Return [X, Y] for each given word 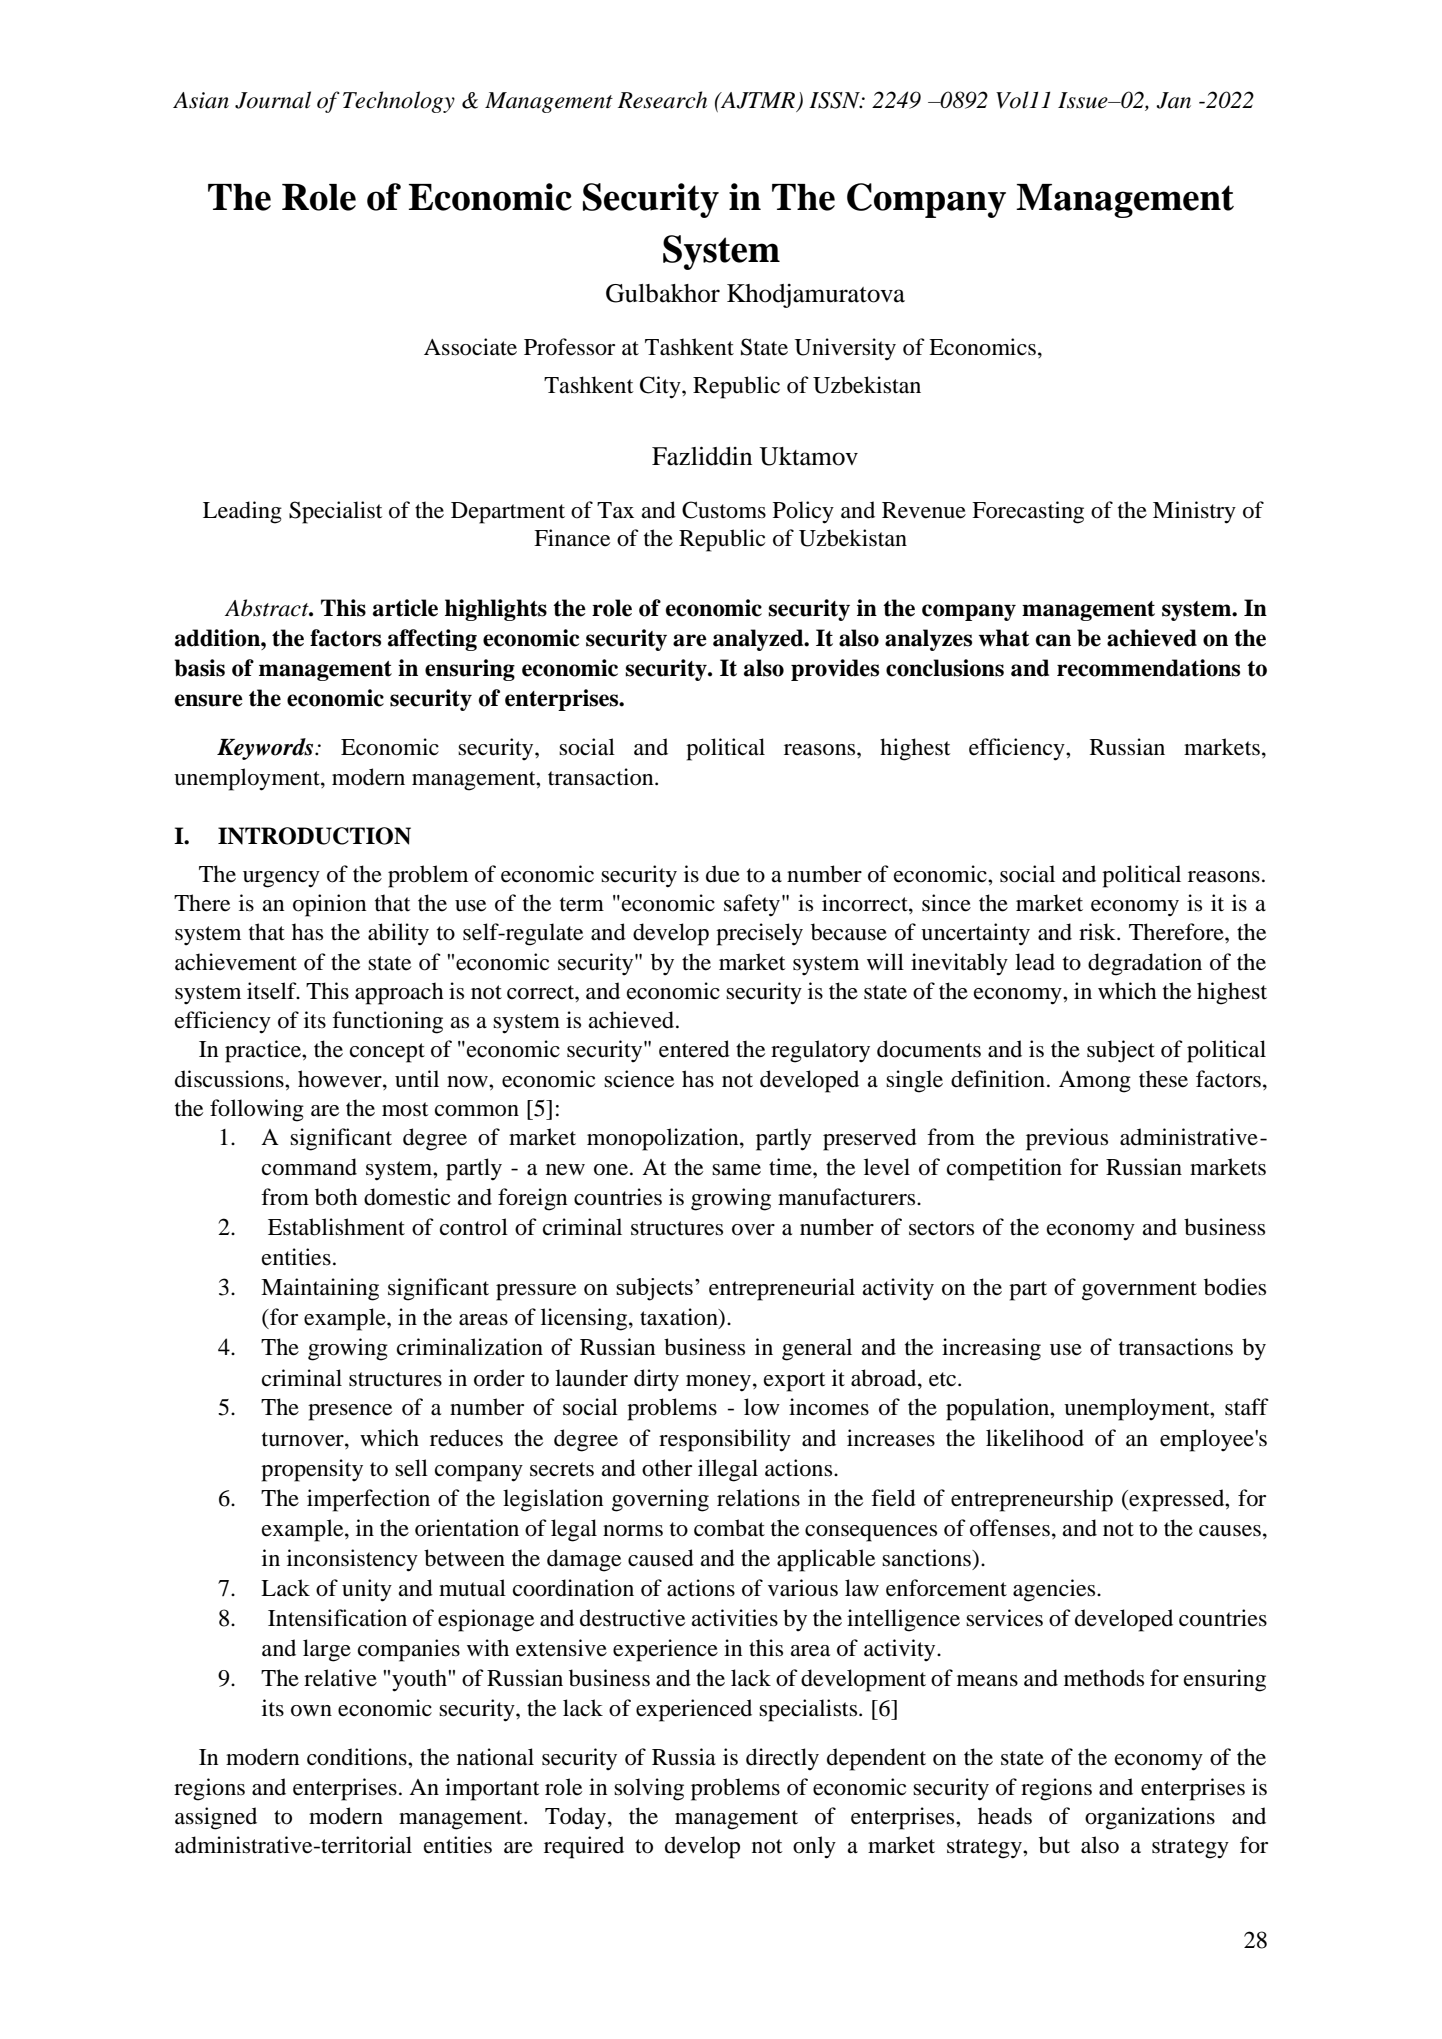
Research [662, 100]
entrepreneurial [782, 1289]
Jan [1173, 100]
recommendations [1148, 668]
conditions [358, 1757]
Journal [273, 100]
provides [835, 670]
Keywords [266, 749]
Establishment [336, 1227]
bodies [1235, 1287]
